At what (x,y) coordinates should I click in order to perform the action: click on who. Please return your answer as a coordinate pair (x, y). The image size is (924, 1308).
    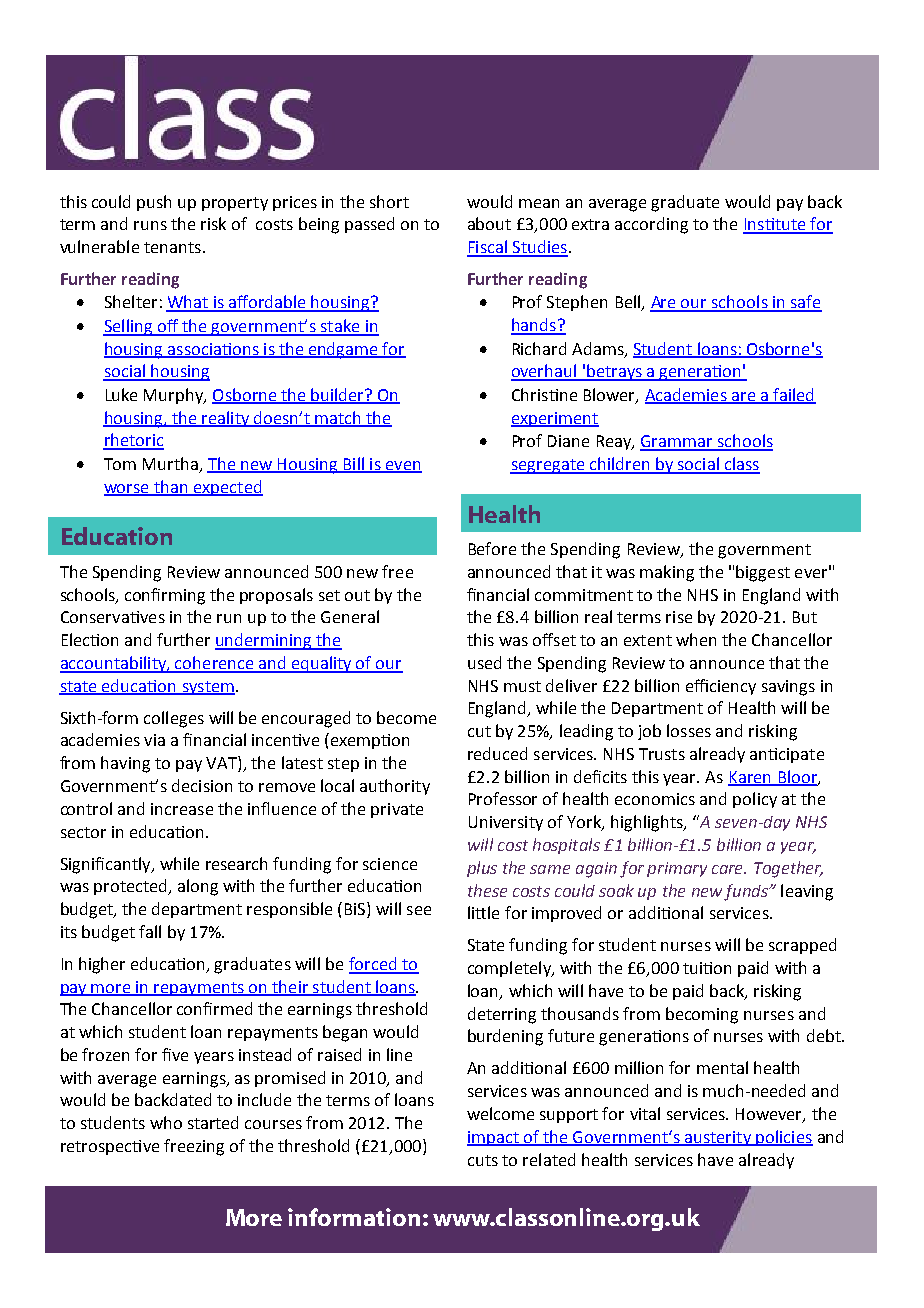
    Looking at the image, I should click on (166, 1122).
